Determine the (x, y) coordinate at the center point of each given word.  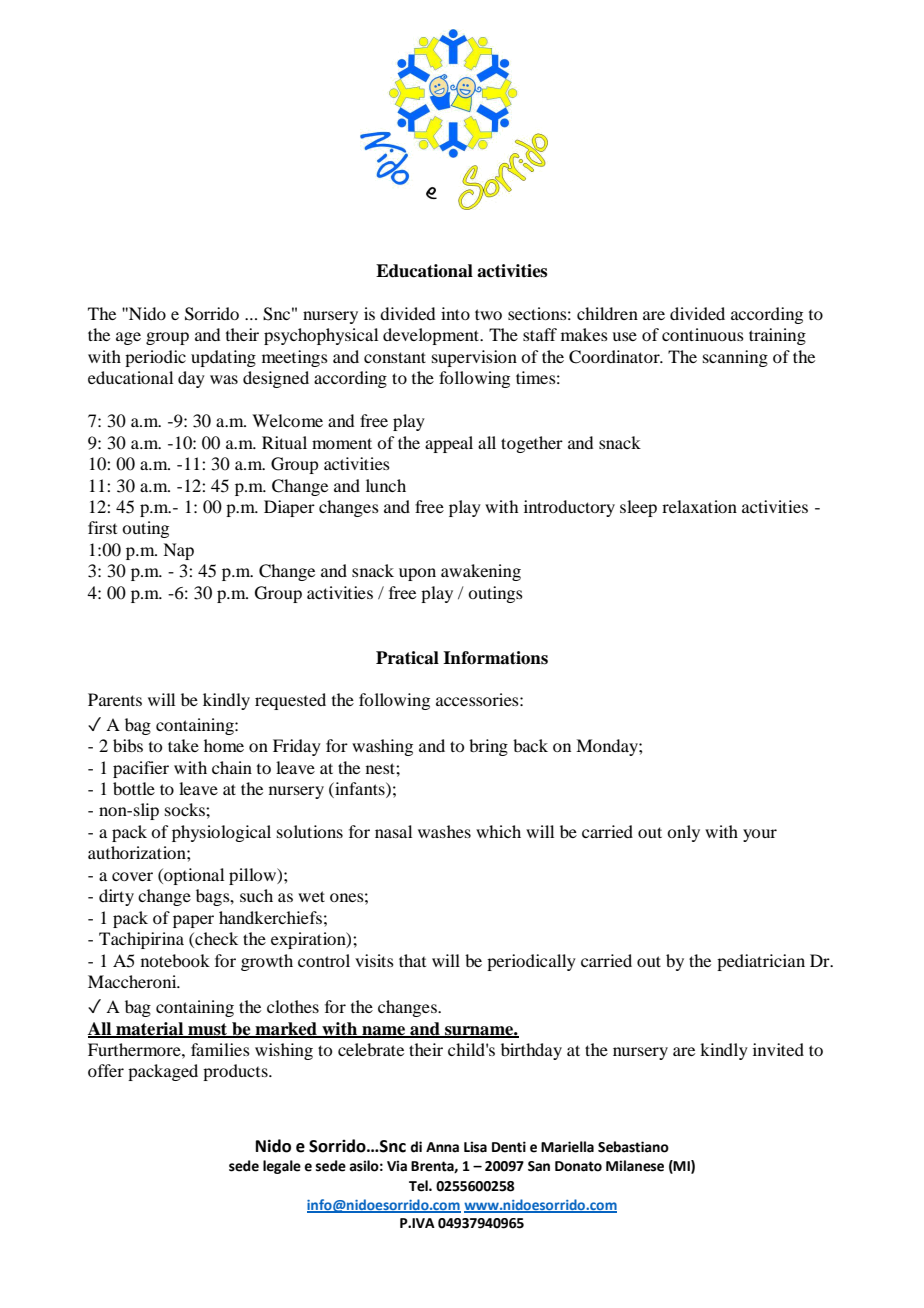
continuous (703, 334)
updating (223, 358)
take (183, 745)
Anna (442, 1147)
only (683, 833)
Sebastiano (633, 1147)
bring (488, 747)
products (236, 1072)
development (432, 336)
